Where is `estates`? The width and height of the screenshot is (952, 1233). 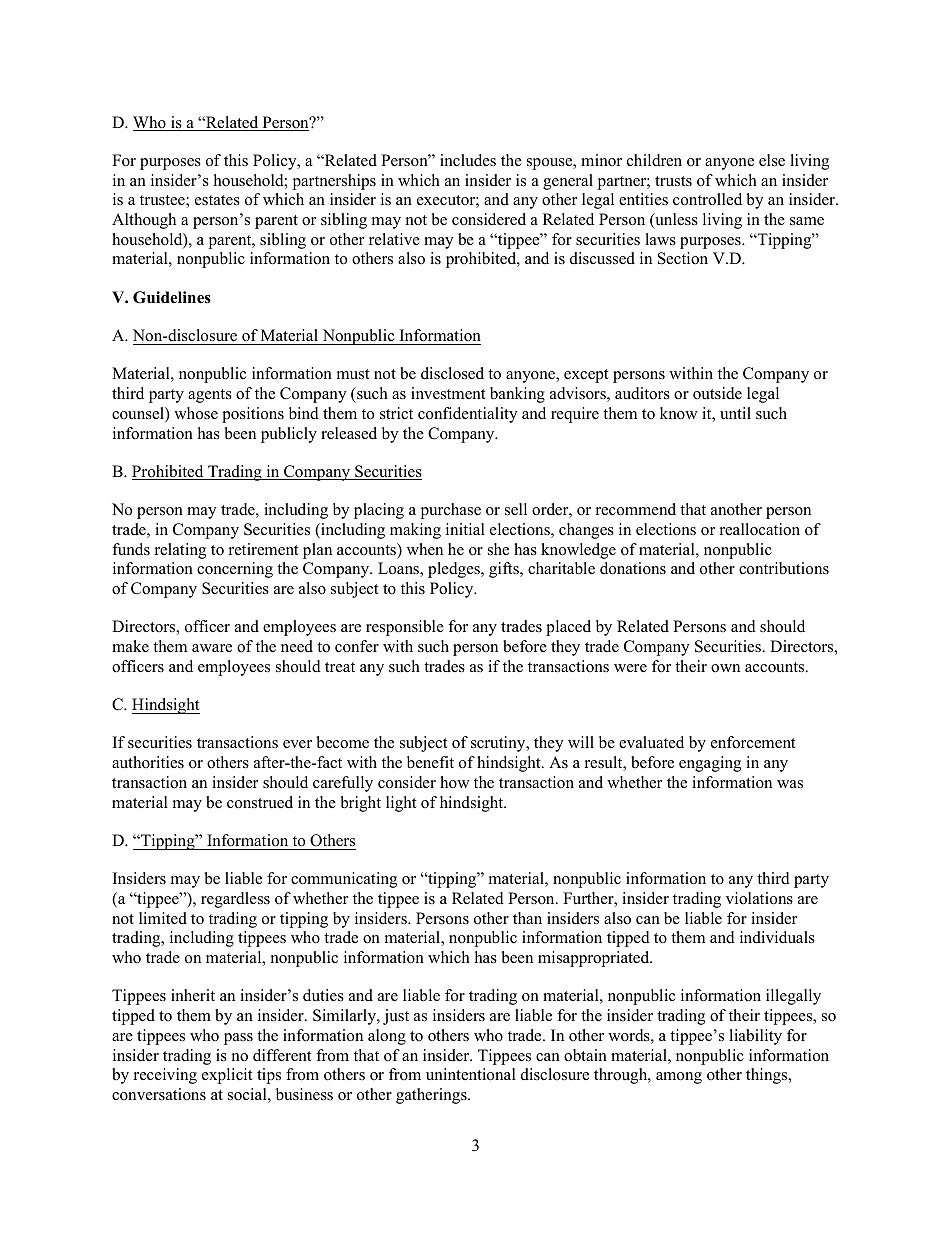
estates is located at coordinates (217, 200).
